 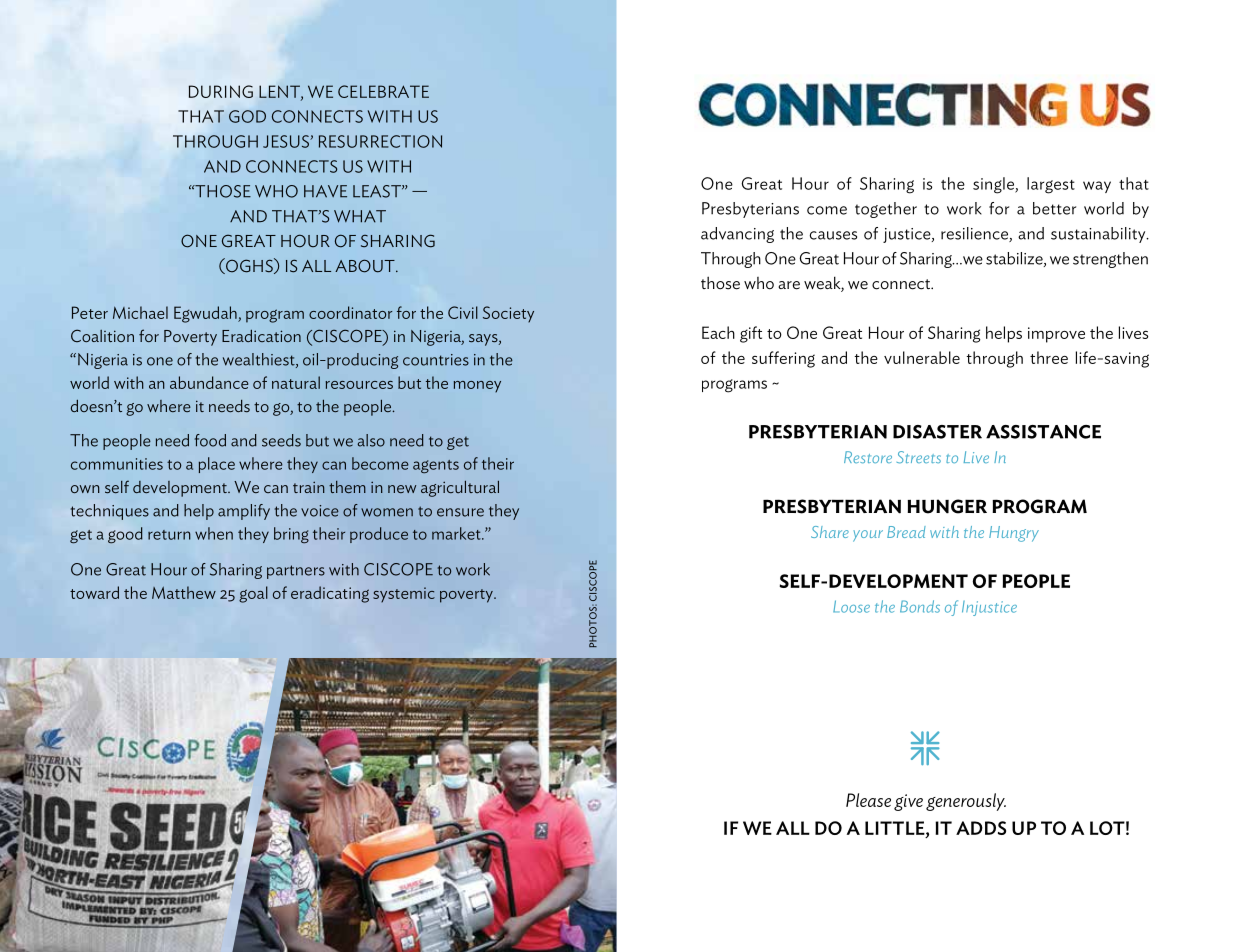 What do you see at coordinates (404, 594) in the page?
I see `systemic` at bounding box center [404, 594].
